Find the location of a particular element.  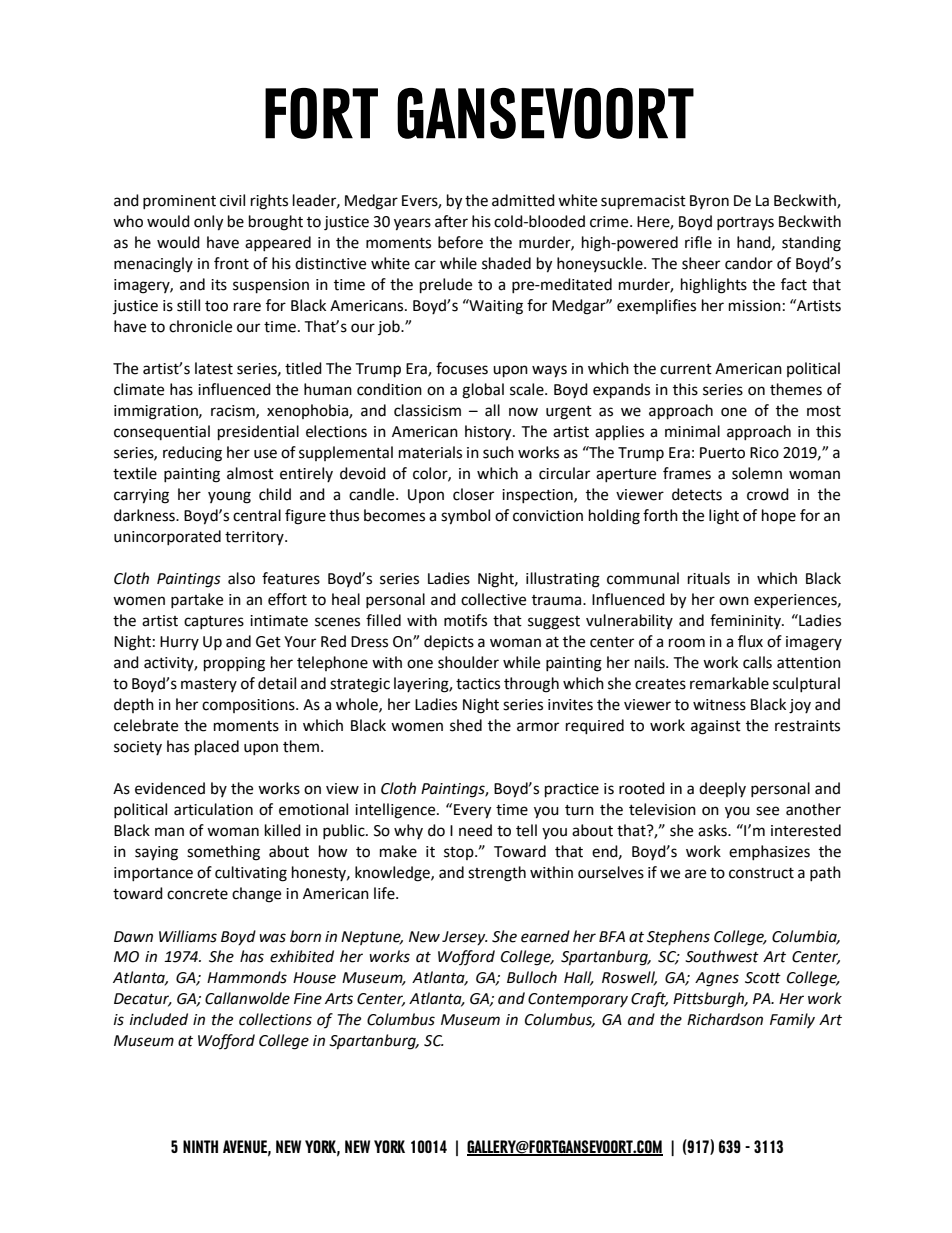

only is located at coordinates (208, 223).
